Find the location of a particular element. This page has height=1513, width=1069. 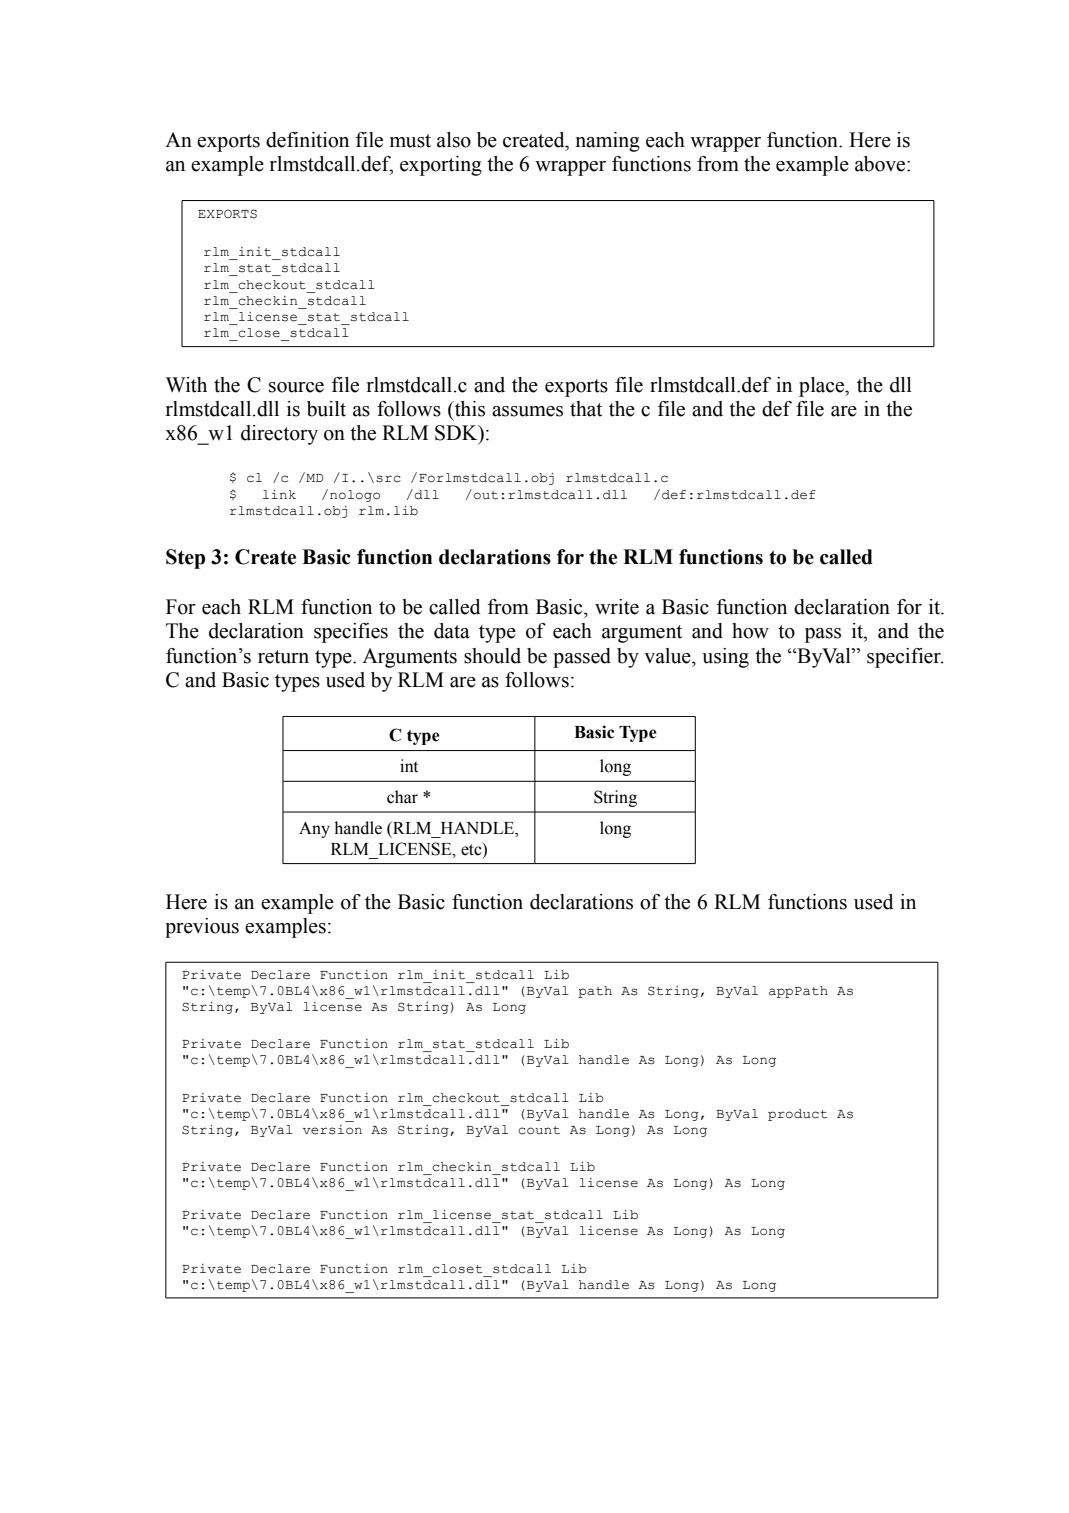

must is located at coordinates (410, 141).
